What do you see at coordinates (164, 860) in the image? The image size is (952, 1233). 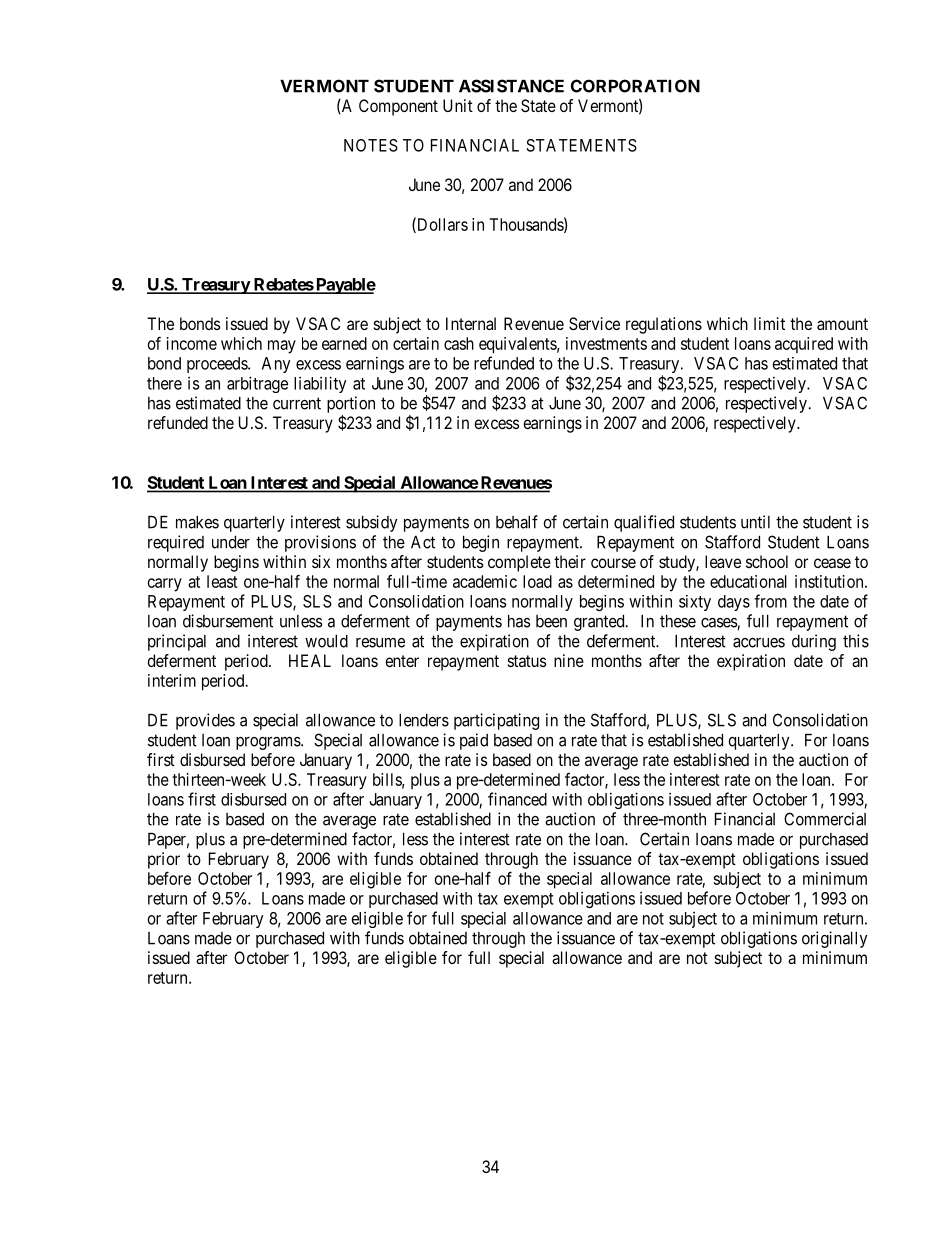 I see `prior` at bounding box center [164, 860].
